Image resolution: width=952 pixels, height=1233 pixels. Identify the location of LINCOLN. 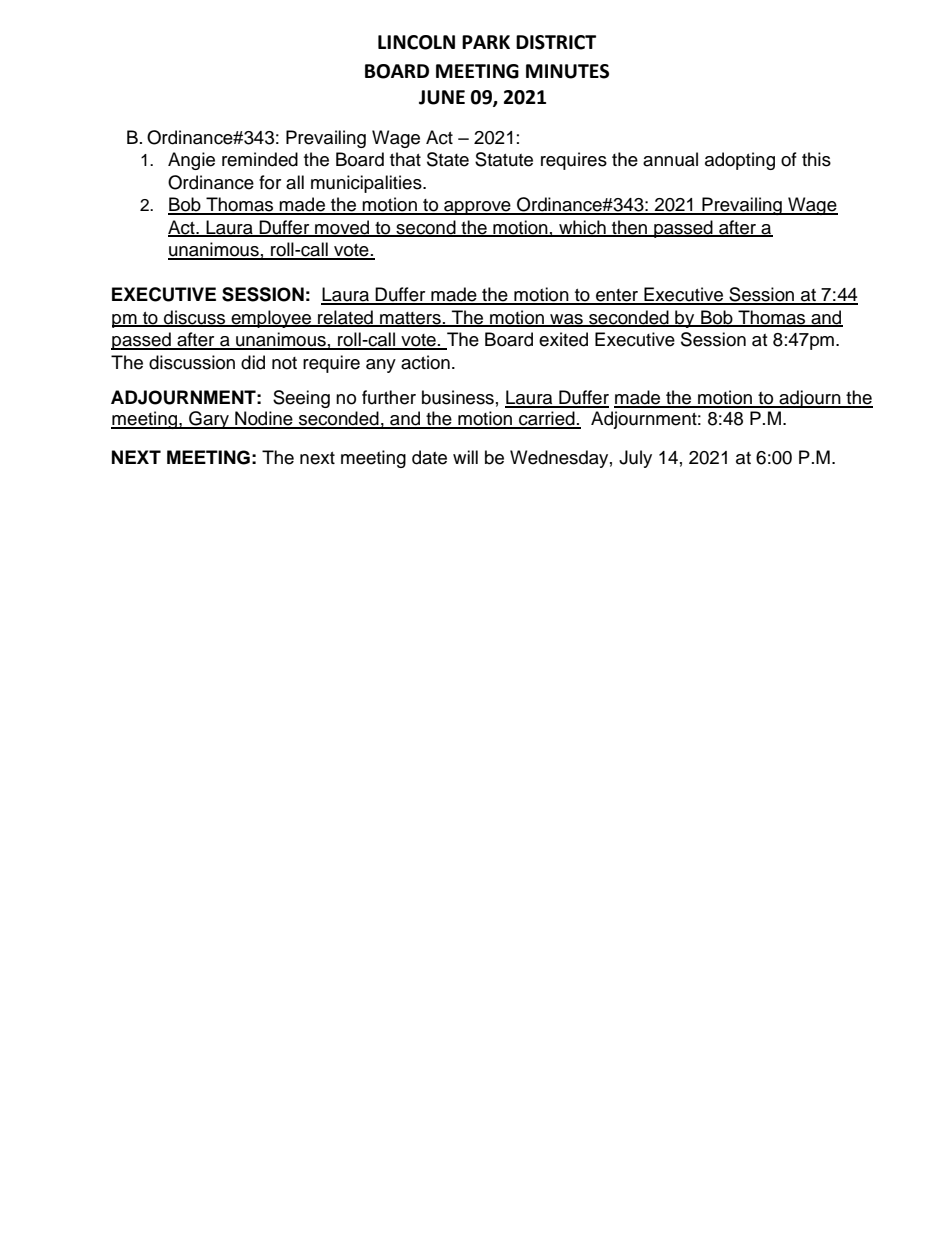
(416, 42).
